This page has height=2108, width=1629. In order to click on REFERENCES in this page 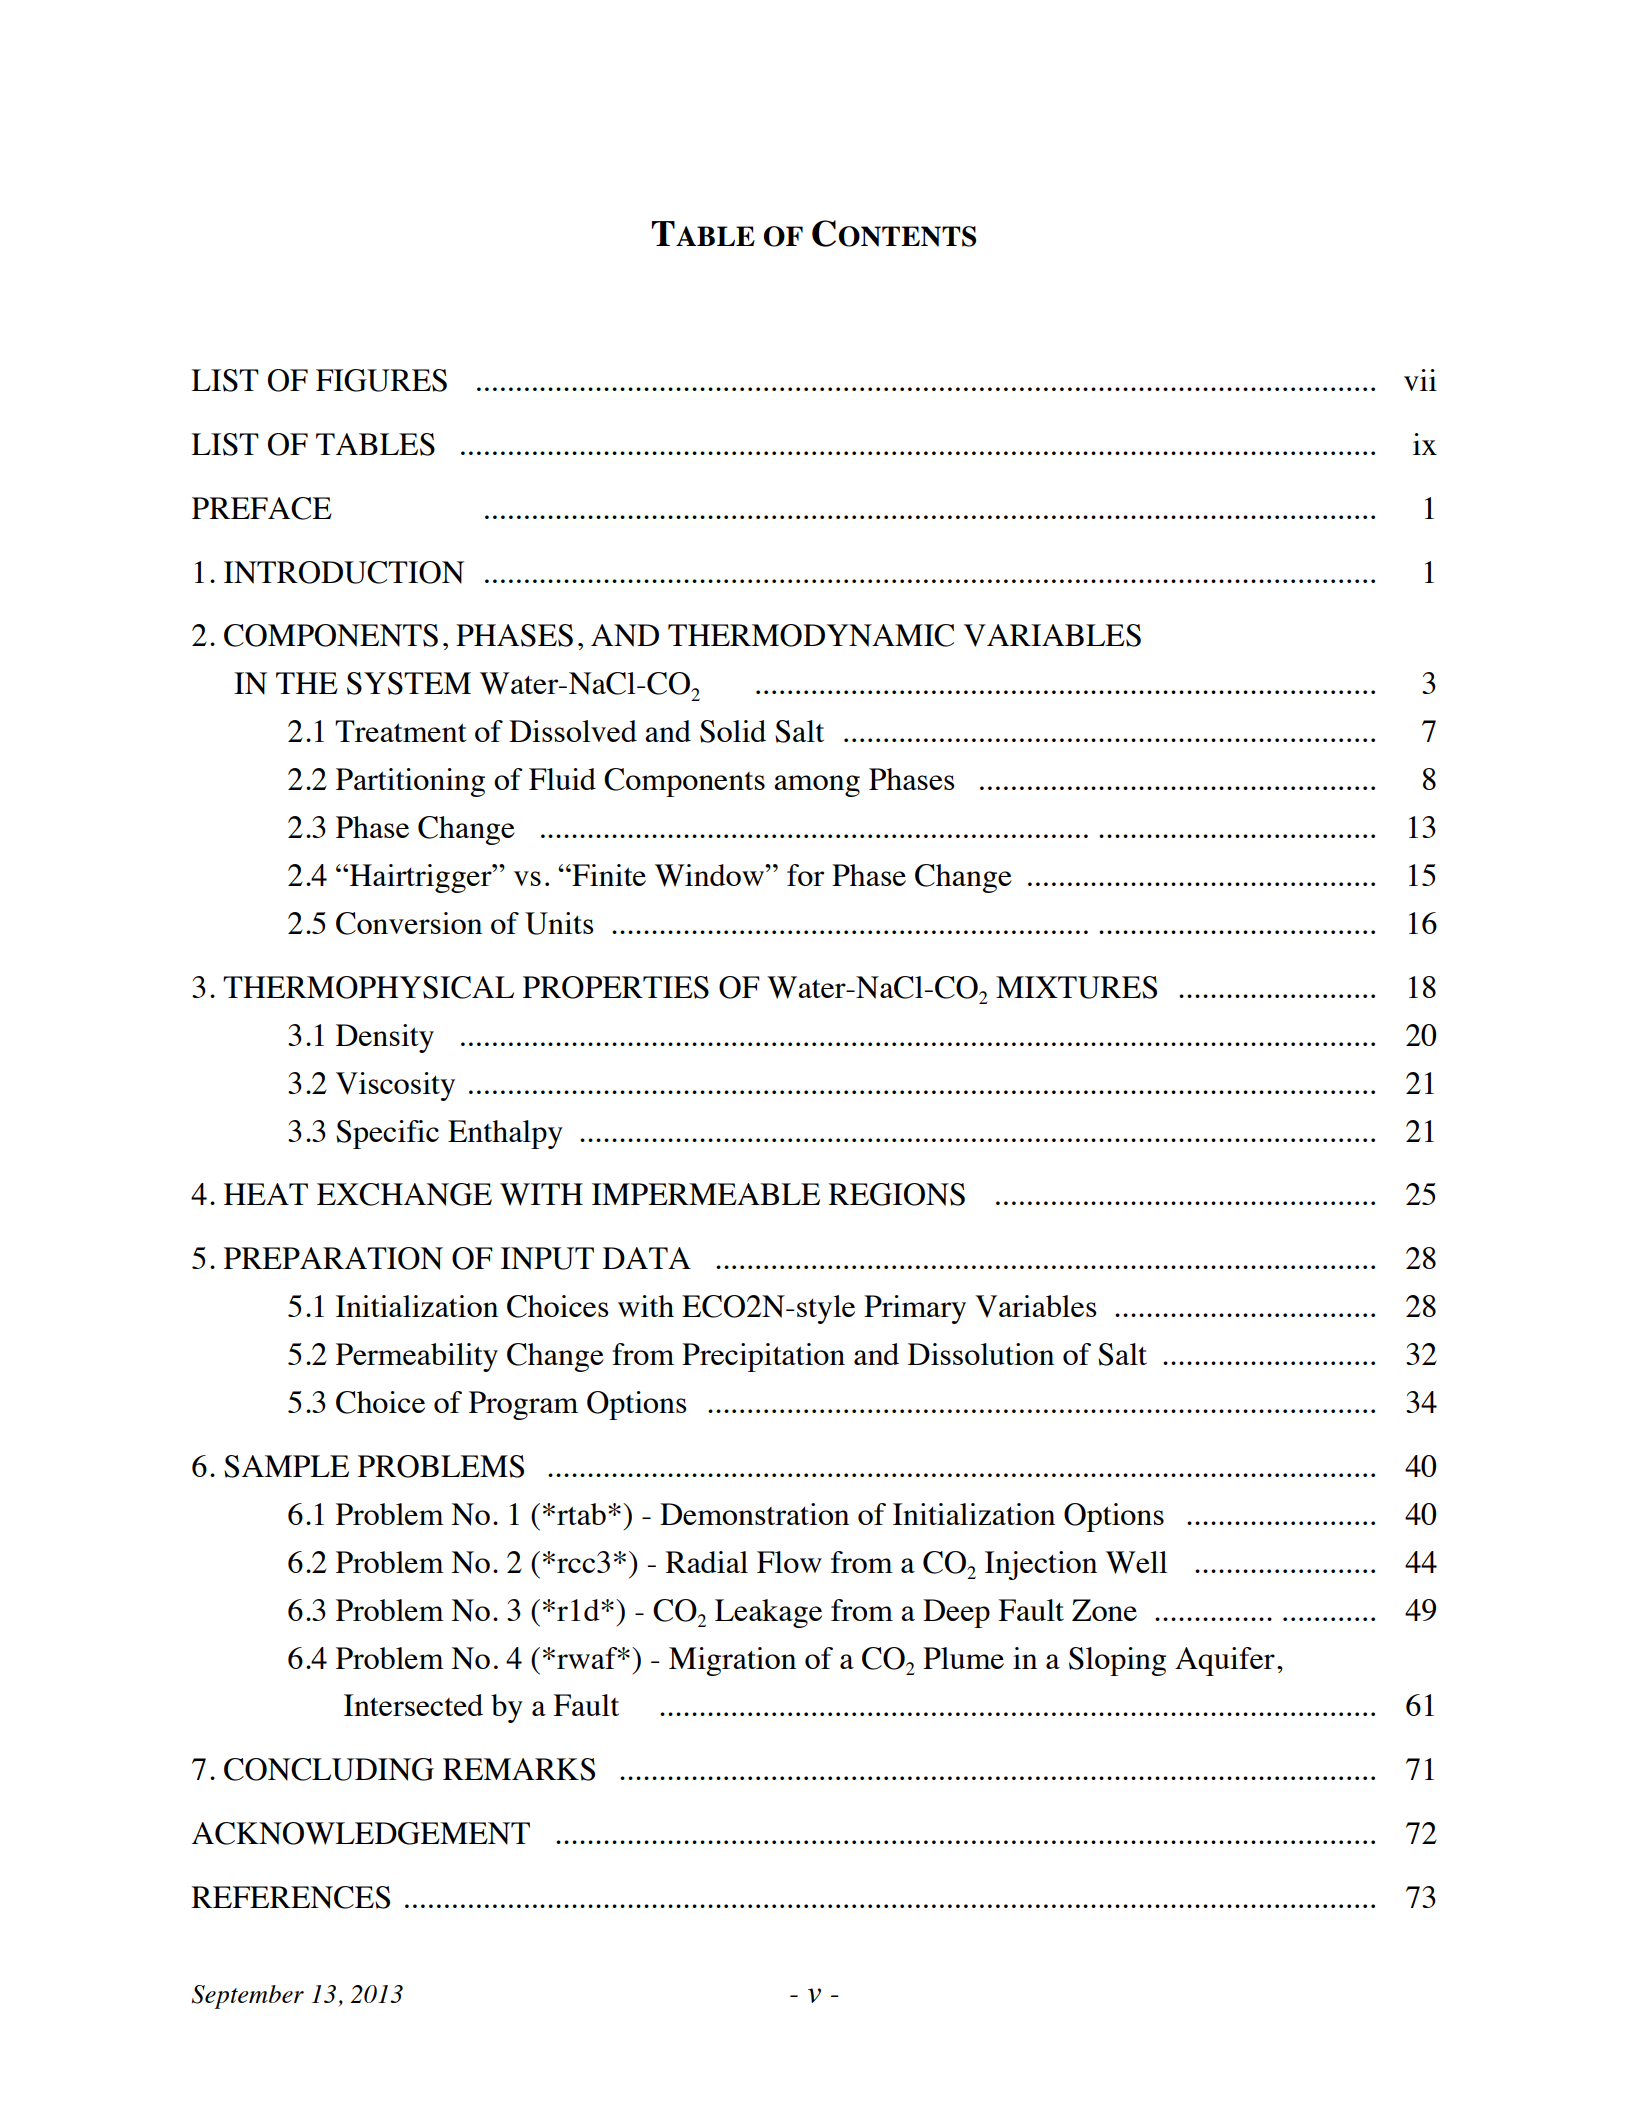, I will do `click(290, 1897)`.
